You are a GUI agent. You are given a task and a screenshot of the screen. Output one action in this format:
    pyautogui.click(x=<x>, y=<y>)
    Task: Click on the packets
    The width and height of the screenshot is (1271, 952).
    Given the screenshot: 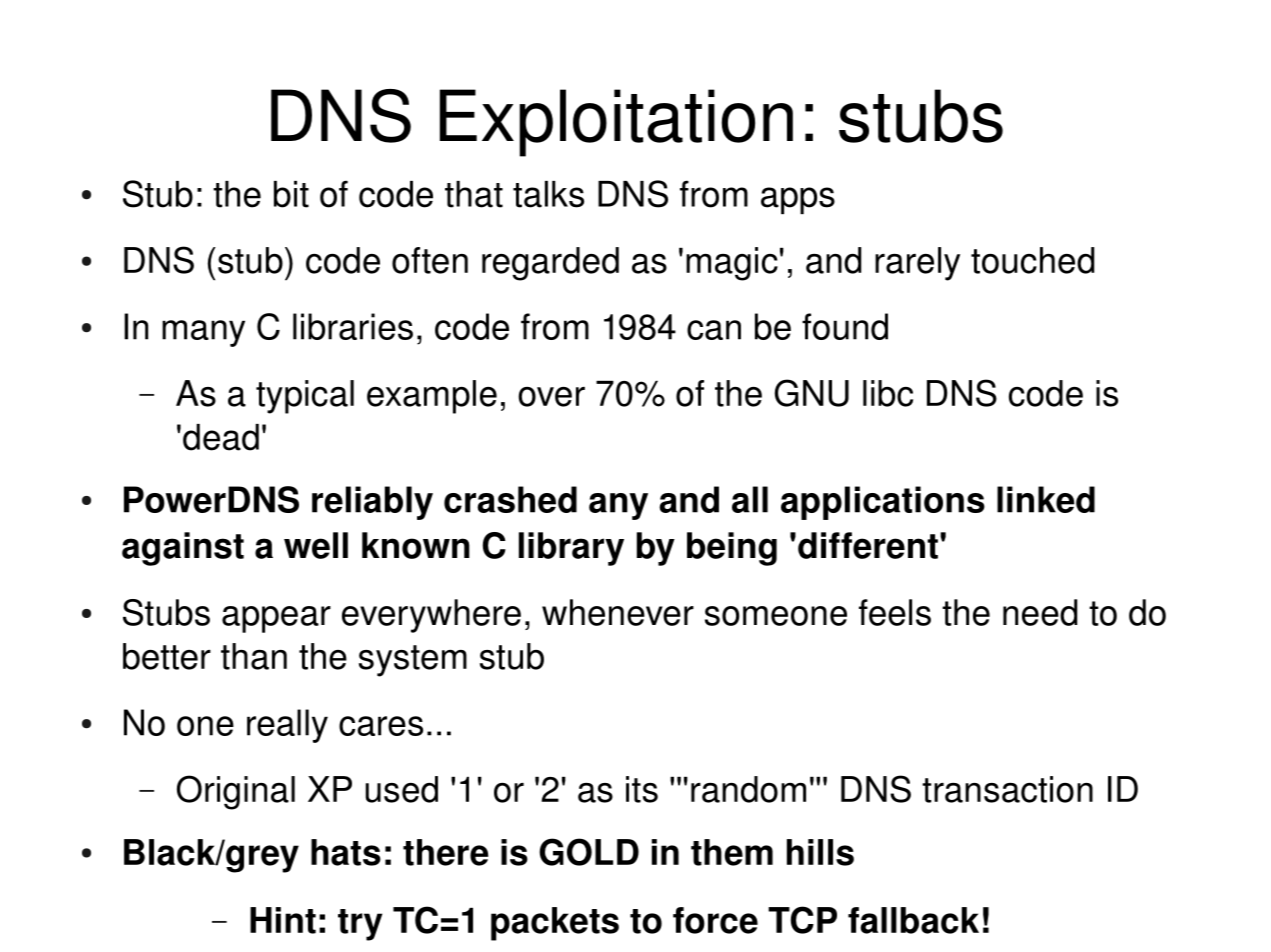 What is the action you would take?
    pyautogui.click(x=555, y=924)
